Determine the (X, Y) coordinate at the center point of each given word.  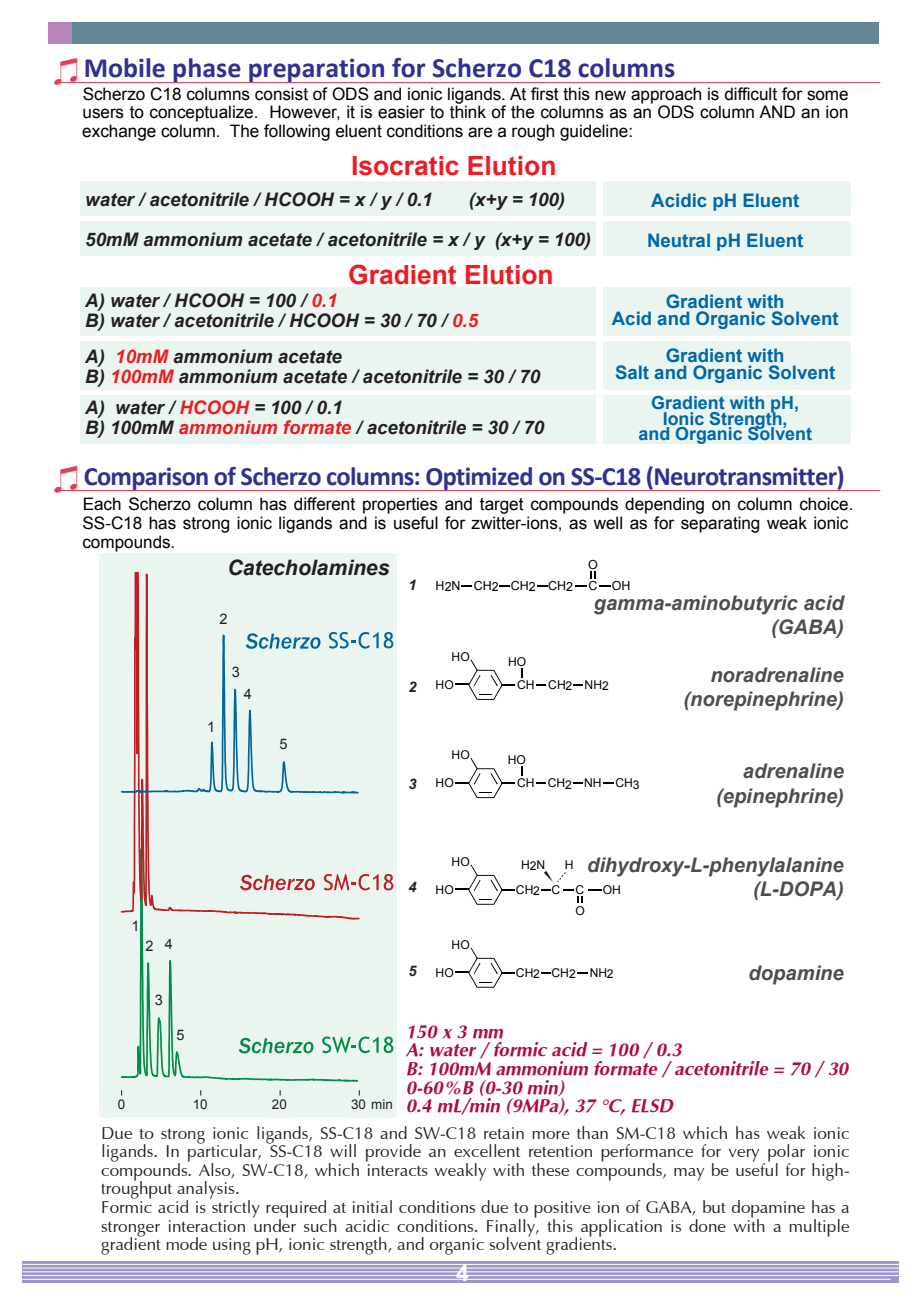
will (343, 1150)
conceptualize (203, 113)
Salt (632, 372)
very (744, 1155)
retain (504, 1133)
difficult (750, 94)
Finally (512, 1227)
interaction (207, 1226)
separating (720, 524)
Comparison (146, 479)
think (468, 111)
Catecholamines (309, 567)
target (502, 506)
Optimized (479, 479)
